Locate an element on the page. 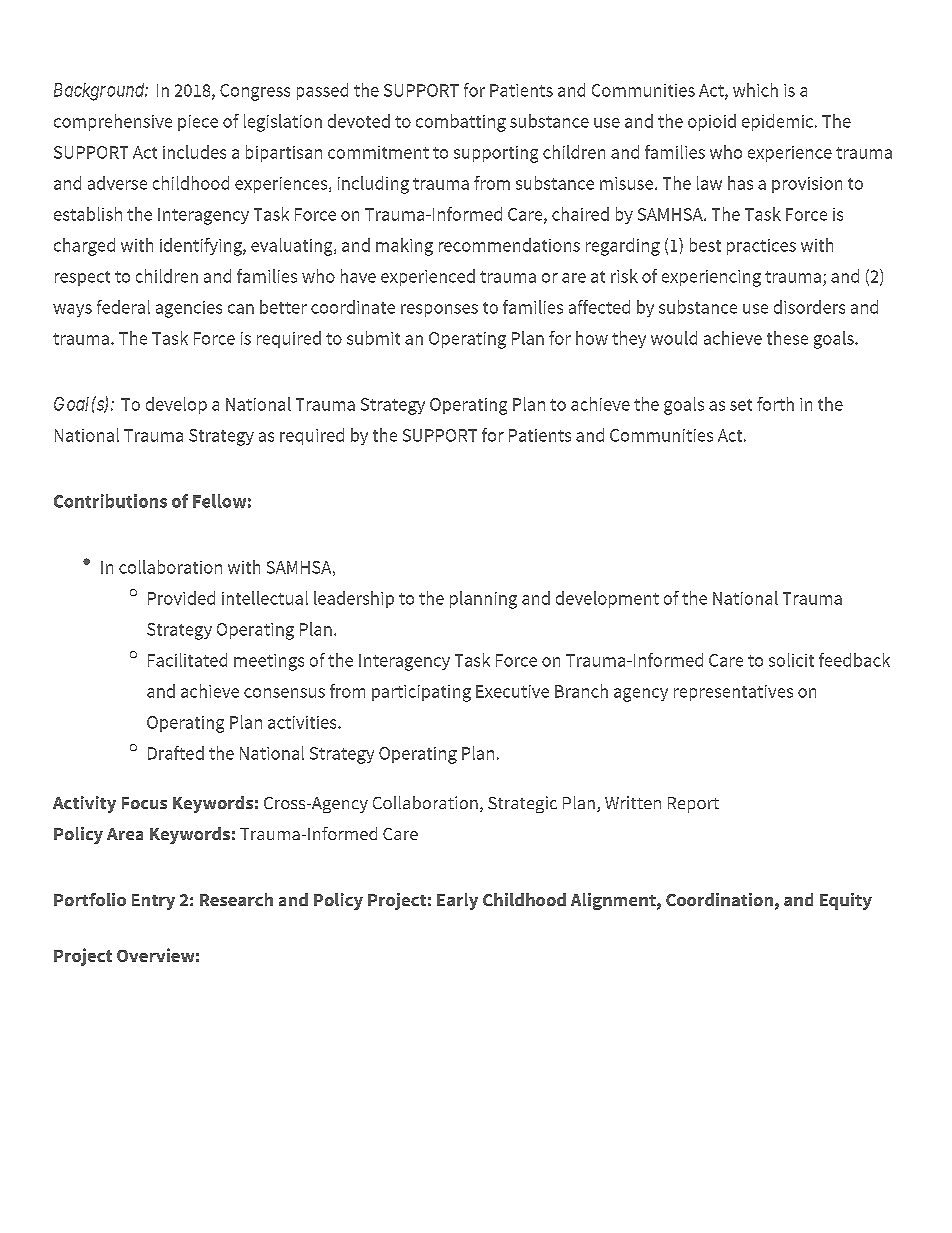 The width and height of the document is (952, 1233). piece is located at coordinates (198, 123).
